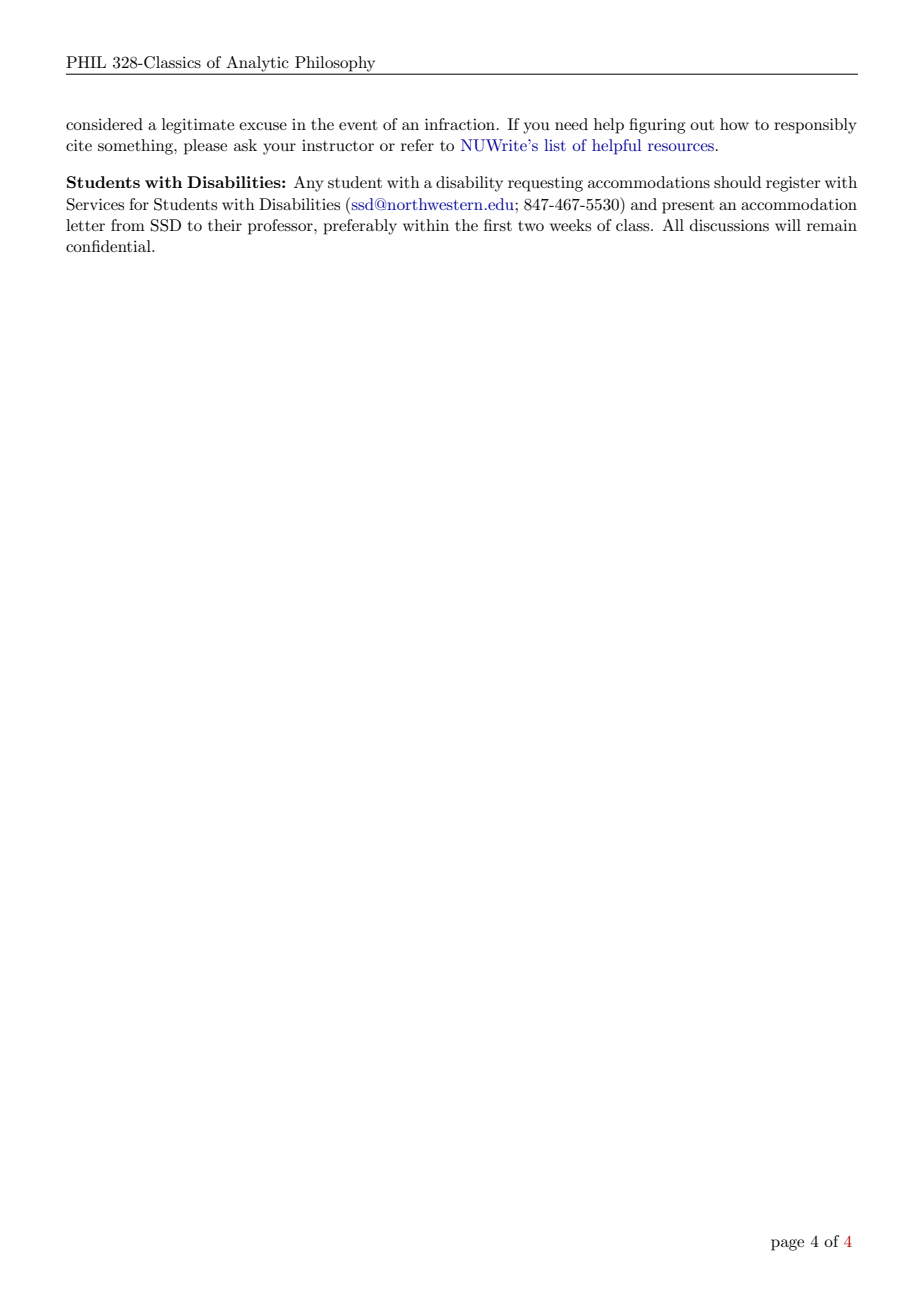 The image size is (924, 1308). Describe the element at coordinates (109, 246) in the page. I see `confidential` at that location.
